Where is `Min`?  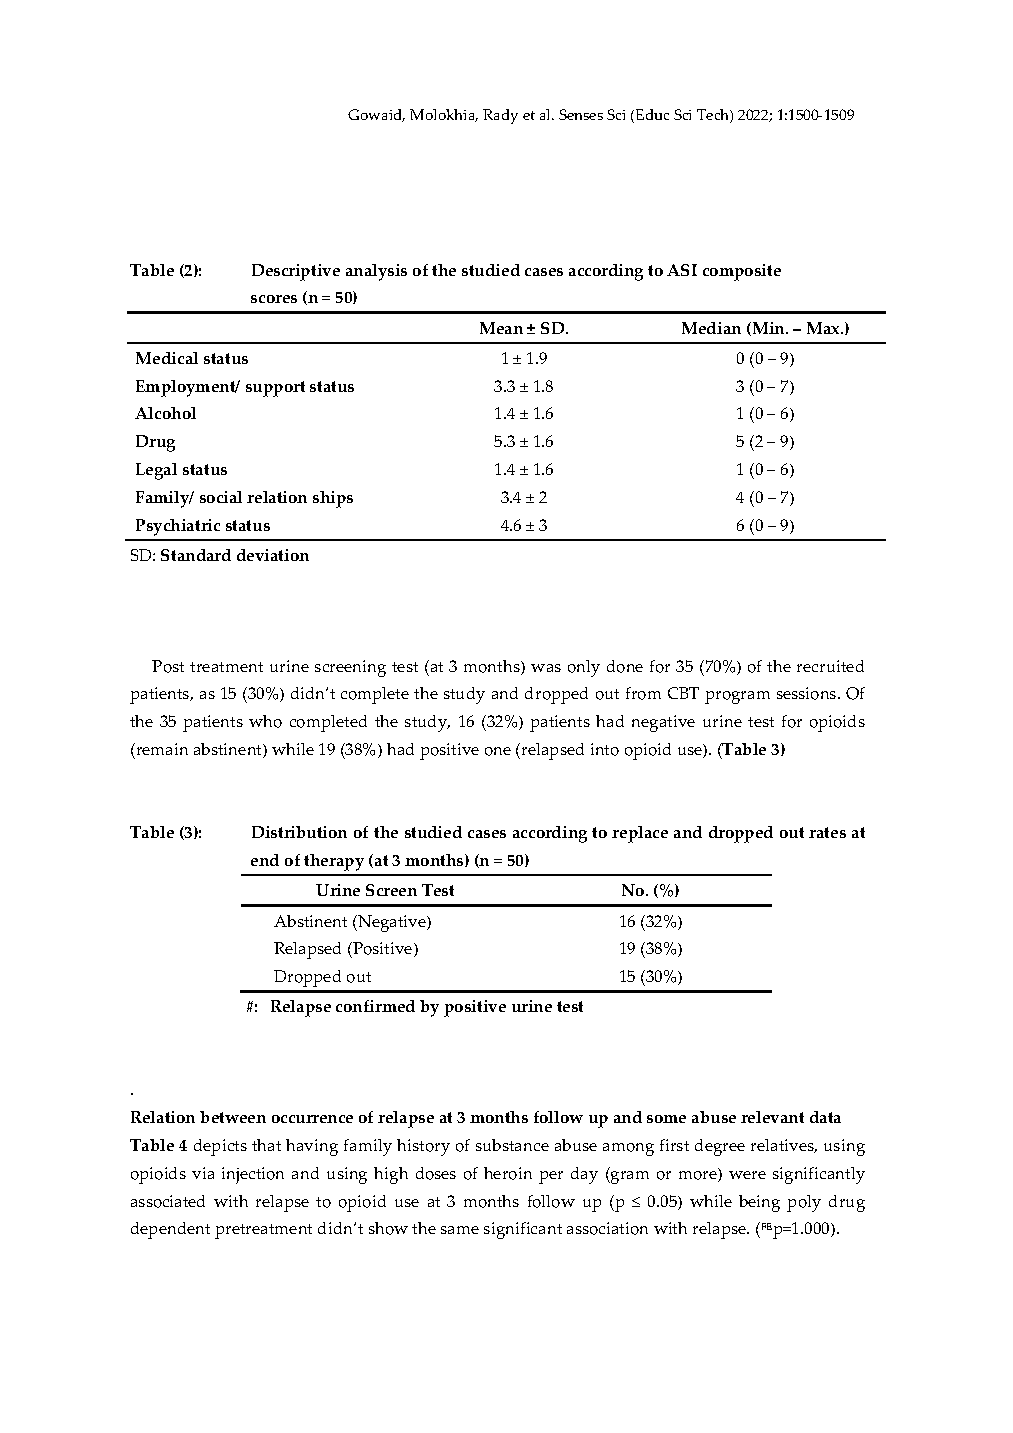 Min is located at coordinates (768, 329).
